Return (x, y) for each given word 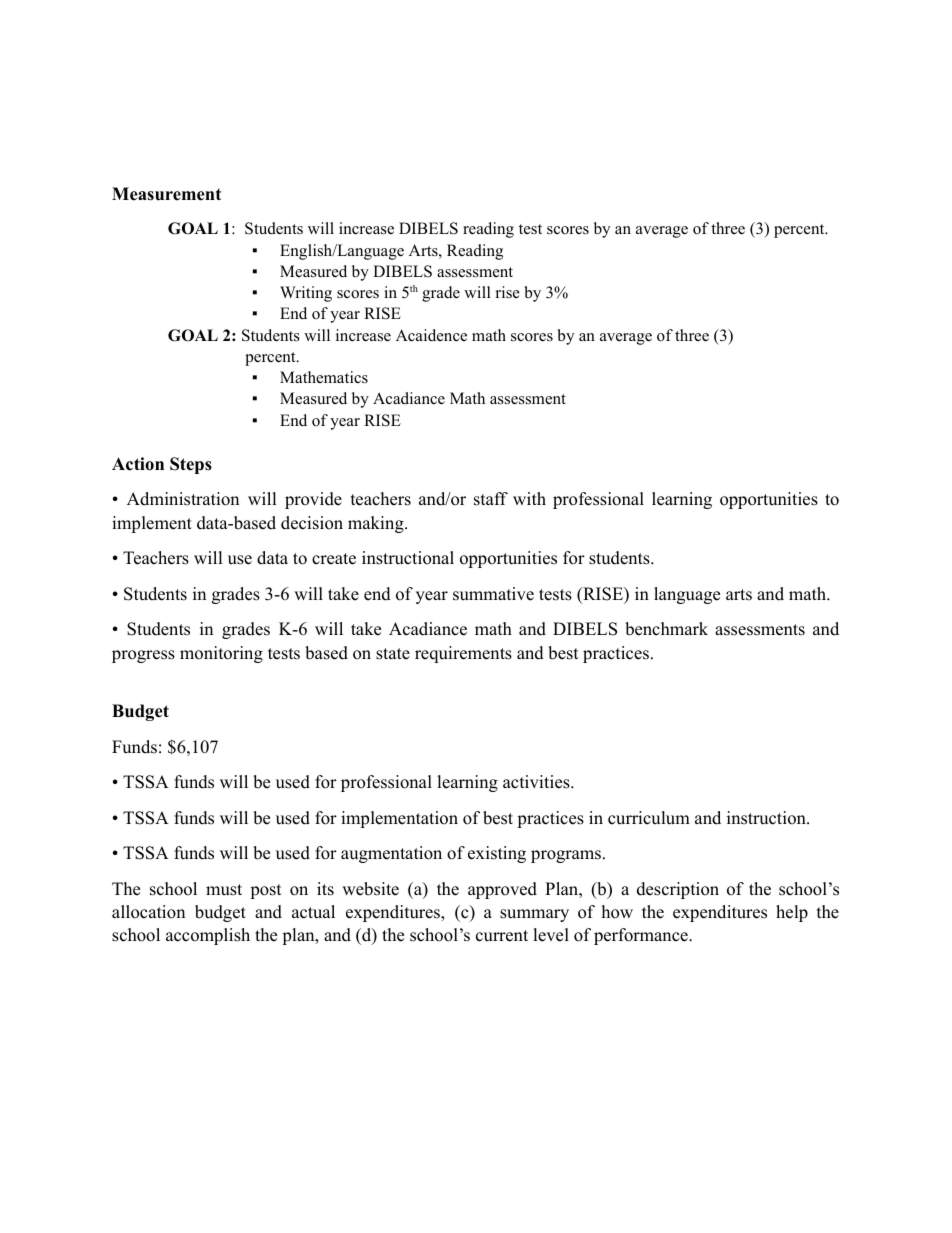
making (377, 524)
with (529, 498)
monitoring (221, 654)
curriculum (649, 818)
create (334, 559)
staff (491, 499)
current (502, 936)
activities (537, 782)
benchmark (666, 629)
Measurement (166, 194)
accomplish (208, 936)
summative (493, 594)
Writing (306, 294)
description (678, 890)
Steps (191, 465)
